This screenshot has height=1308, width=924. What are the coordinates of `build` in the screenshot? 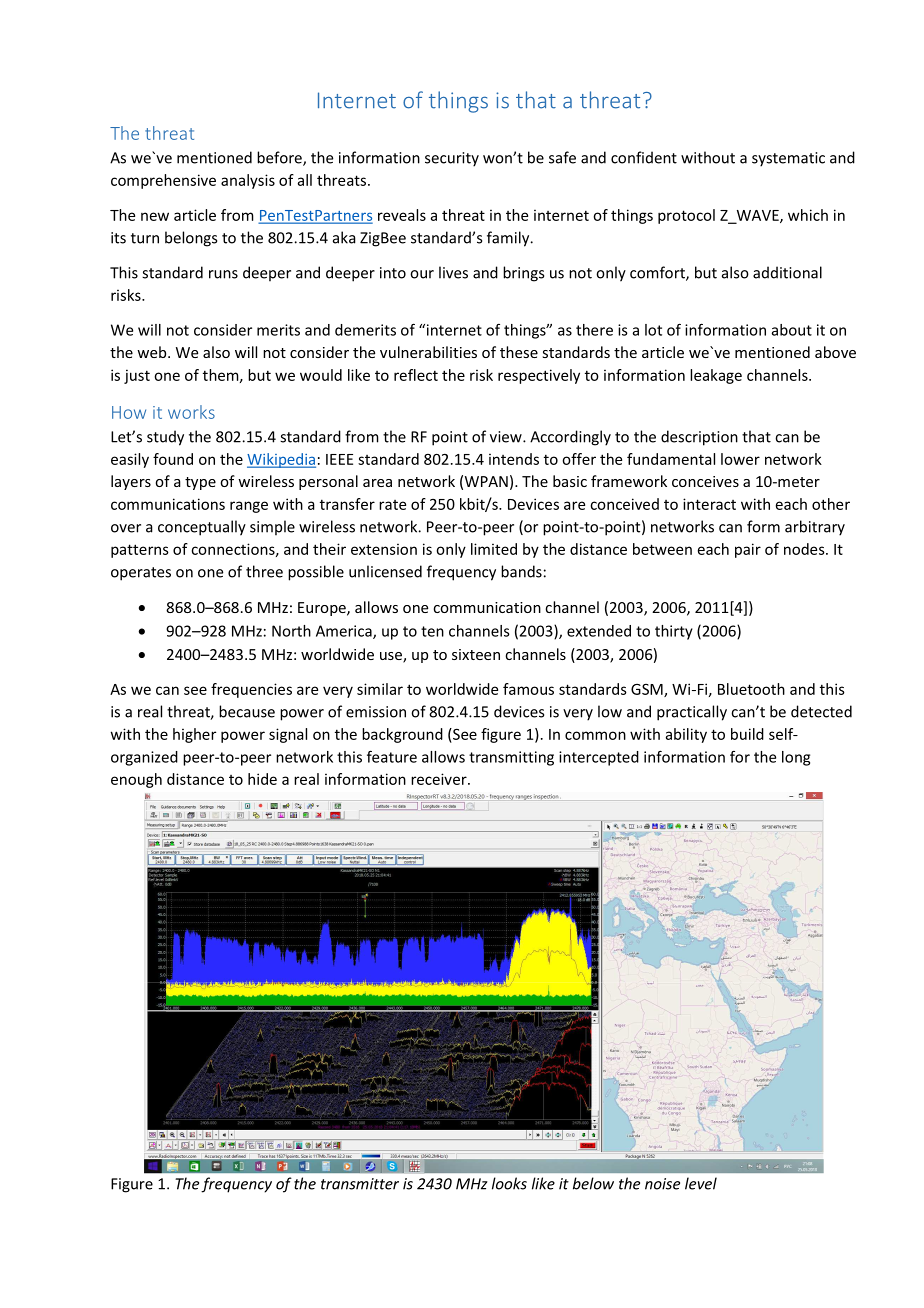 It's located at (747, 734).
